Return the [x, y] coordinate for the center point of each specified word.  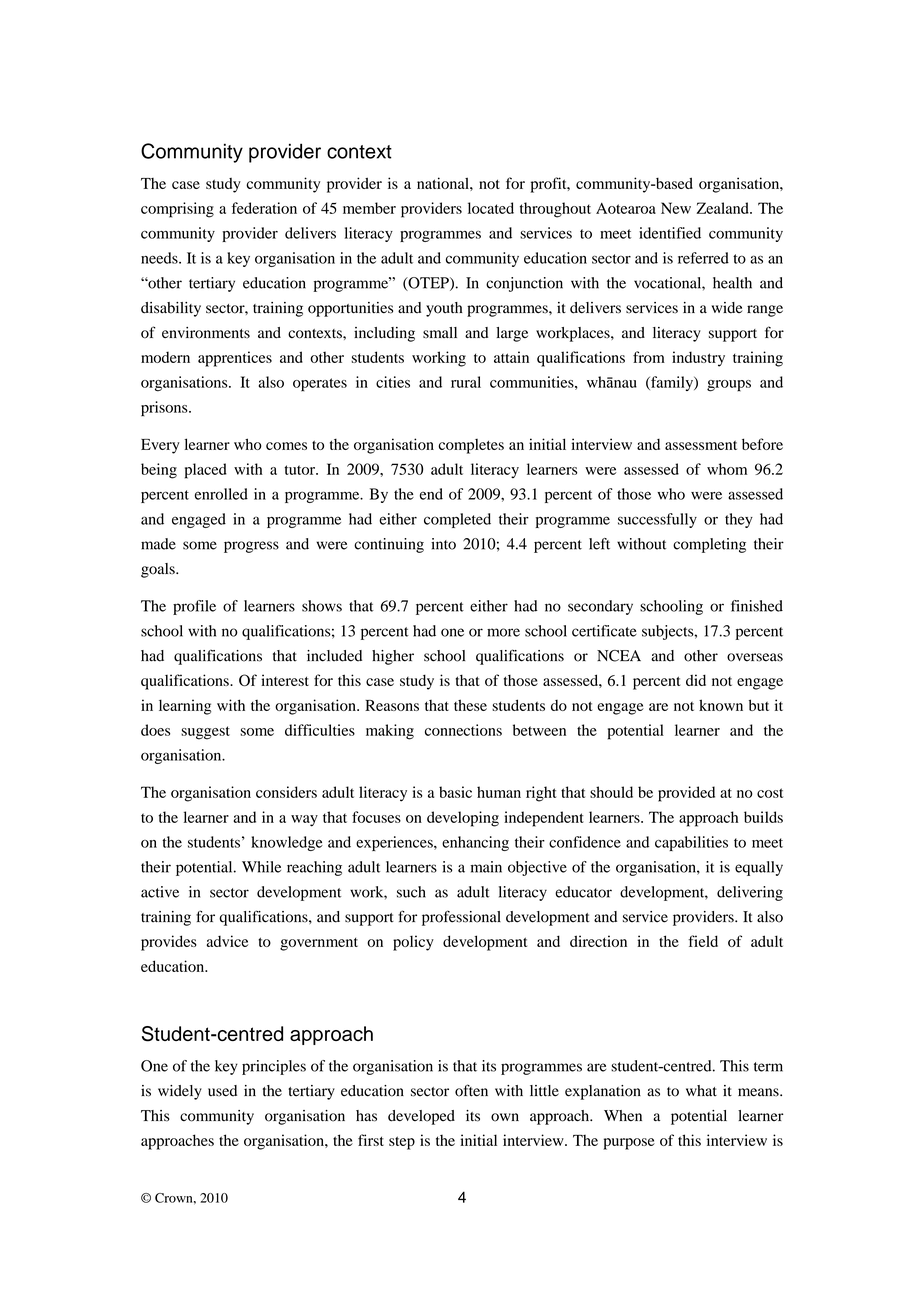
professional [461, 918]
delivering [750, 893]
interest [285, 680]
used [222, 1091]
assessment [701, 445]
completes [471, 446]
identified [670, 233]
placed [206, 471]
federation [264, 208]
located [491, 208]
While [261, 867]
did [696, 680]
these [470, 705]
